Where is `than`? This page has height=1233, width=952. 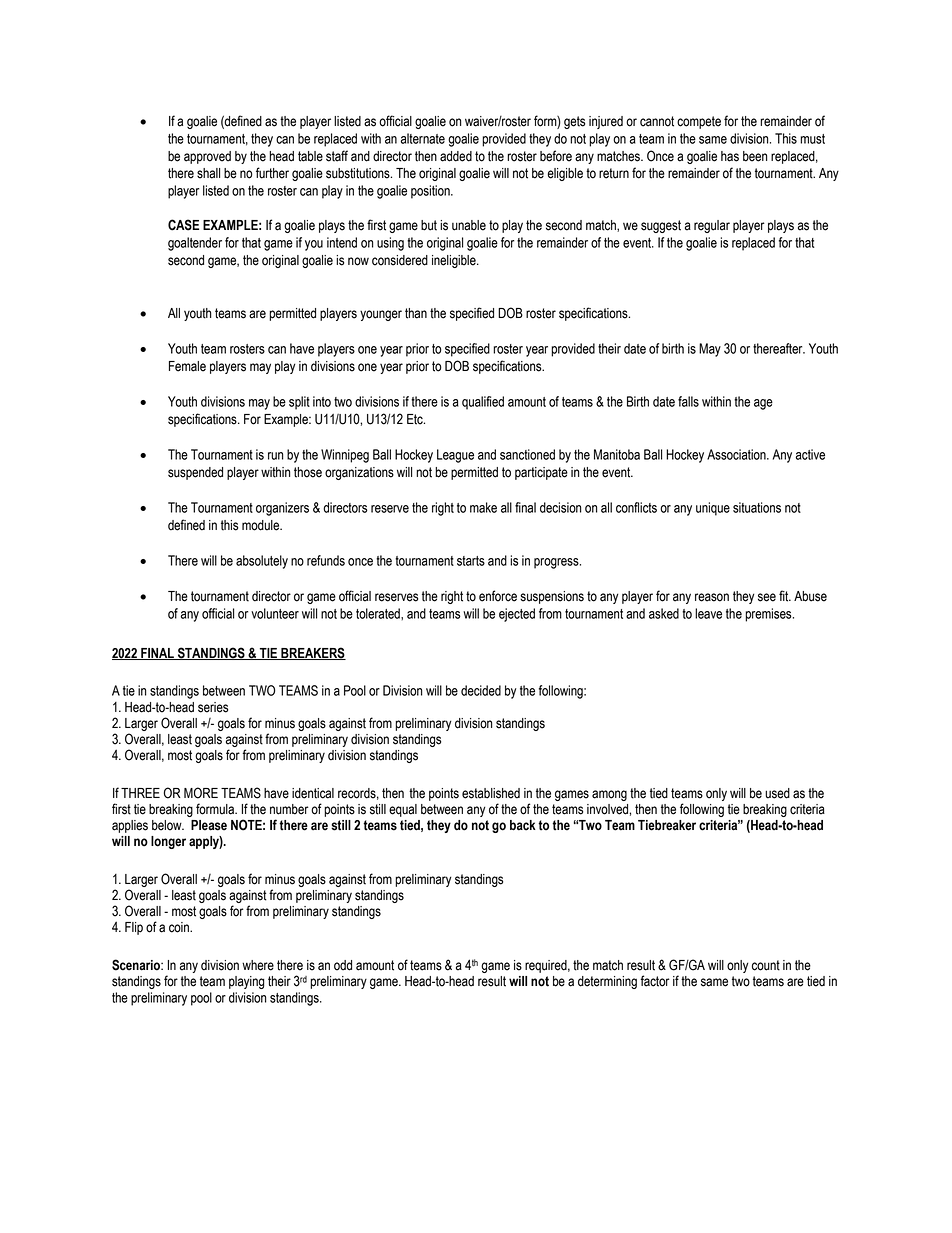 than is located at coordinates (416, 313).
